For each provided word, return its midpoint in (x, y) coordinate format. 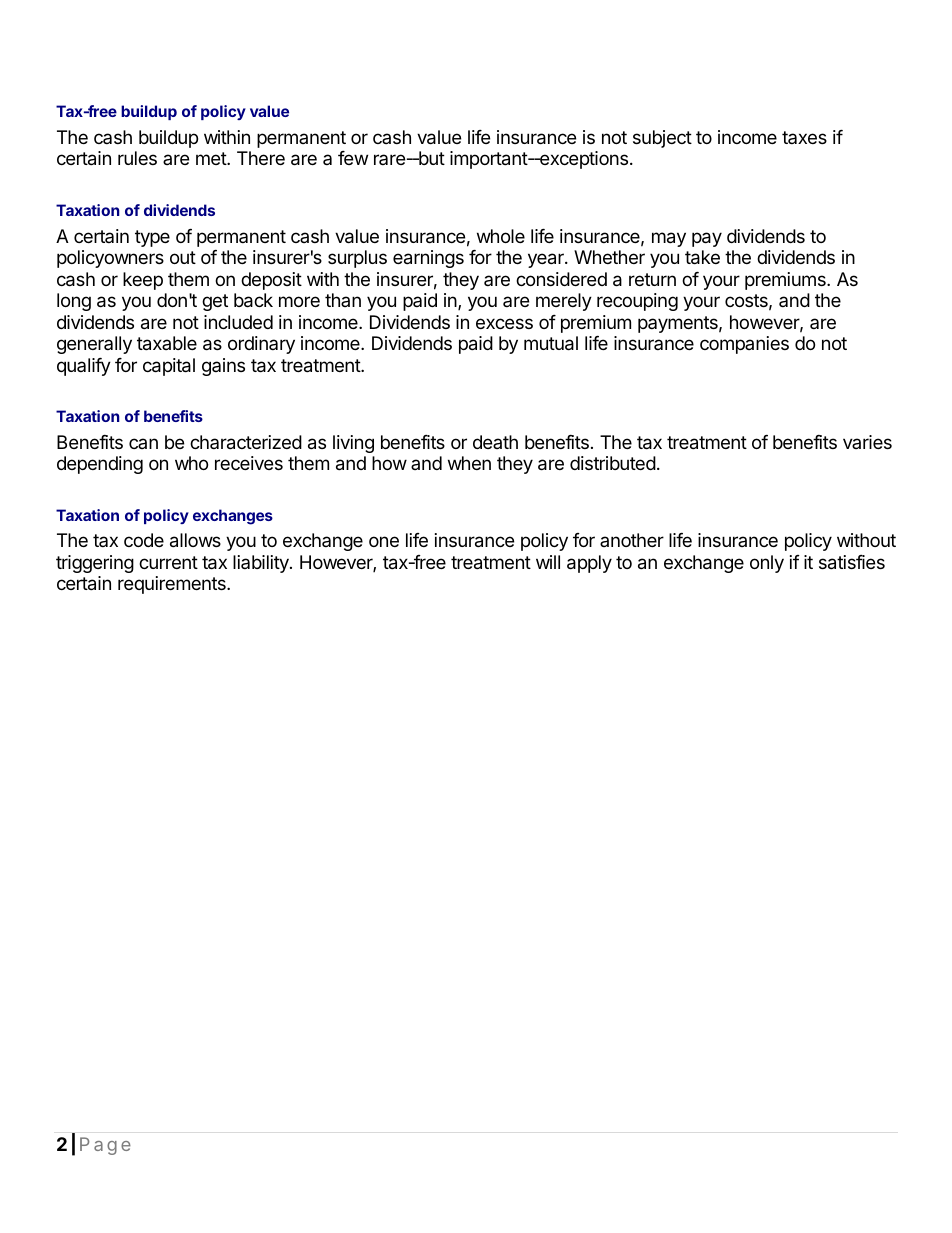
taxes (804, 137)
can (143, 443)
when (469, 463)
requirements (173, 585)
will (548, 562)
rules (137, 158)
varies (867, 442)
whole (501, 236)
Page (105, 1146)
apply (589, 564)
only (767, 564)
